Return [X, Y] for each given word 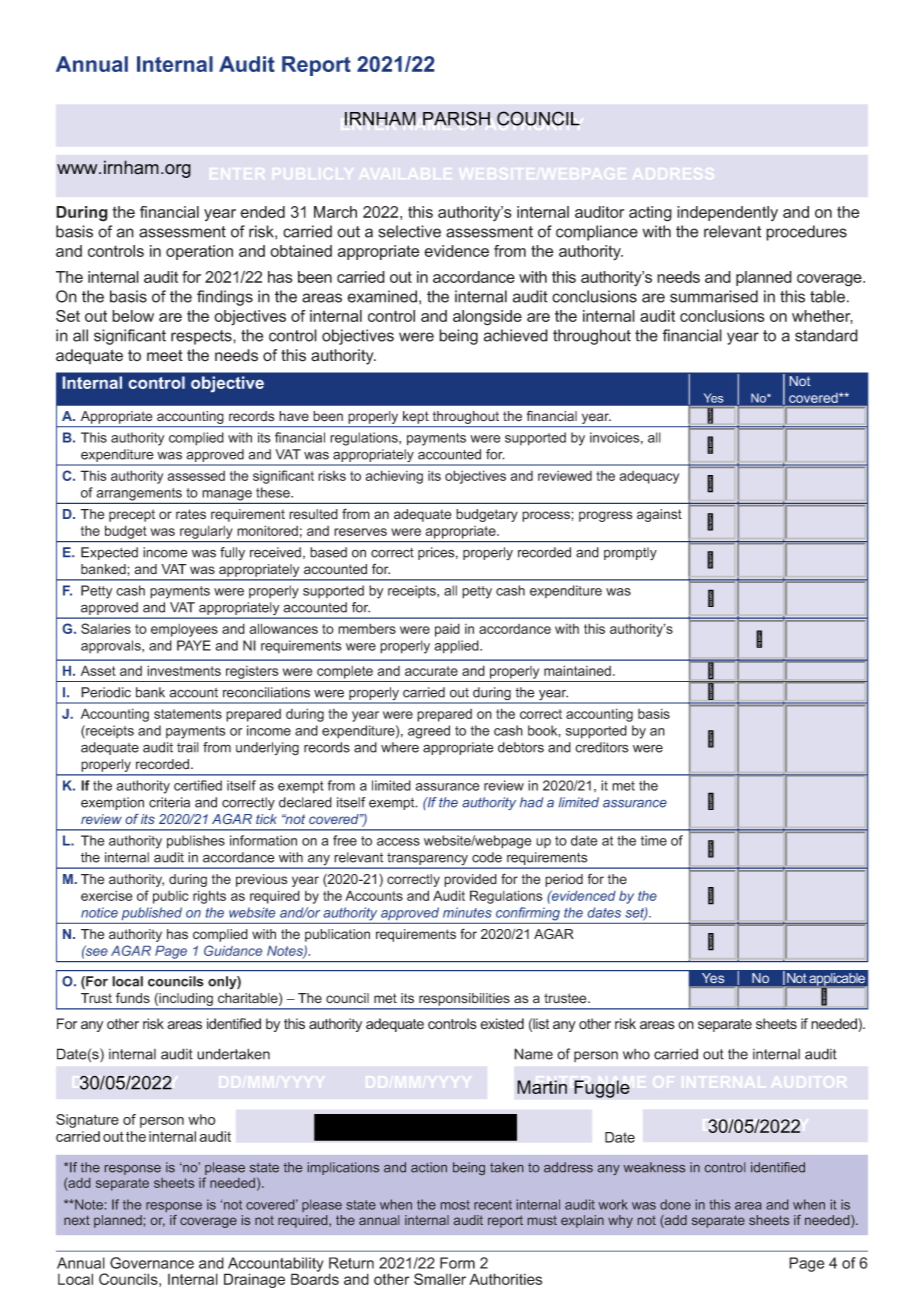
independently [727, 213]
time [654, 840]
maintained [577, 670]
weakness [654, 1167]
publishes [196, 842]
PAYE [194, 645]
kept [416, 417]
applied [457, 647]
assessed [196, 476]
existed [502, 1024]
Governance [152, 1263]
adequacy [649, 477]
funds [133, 998]
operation [199, 252]
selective [409, 231]
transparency [428, 860]
